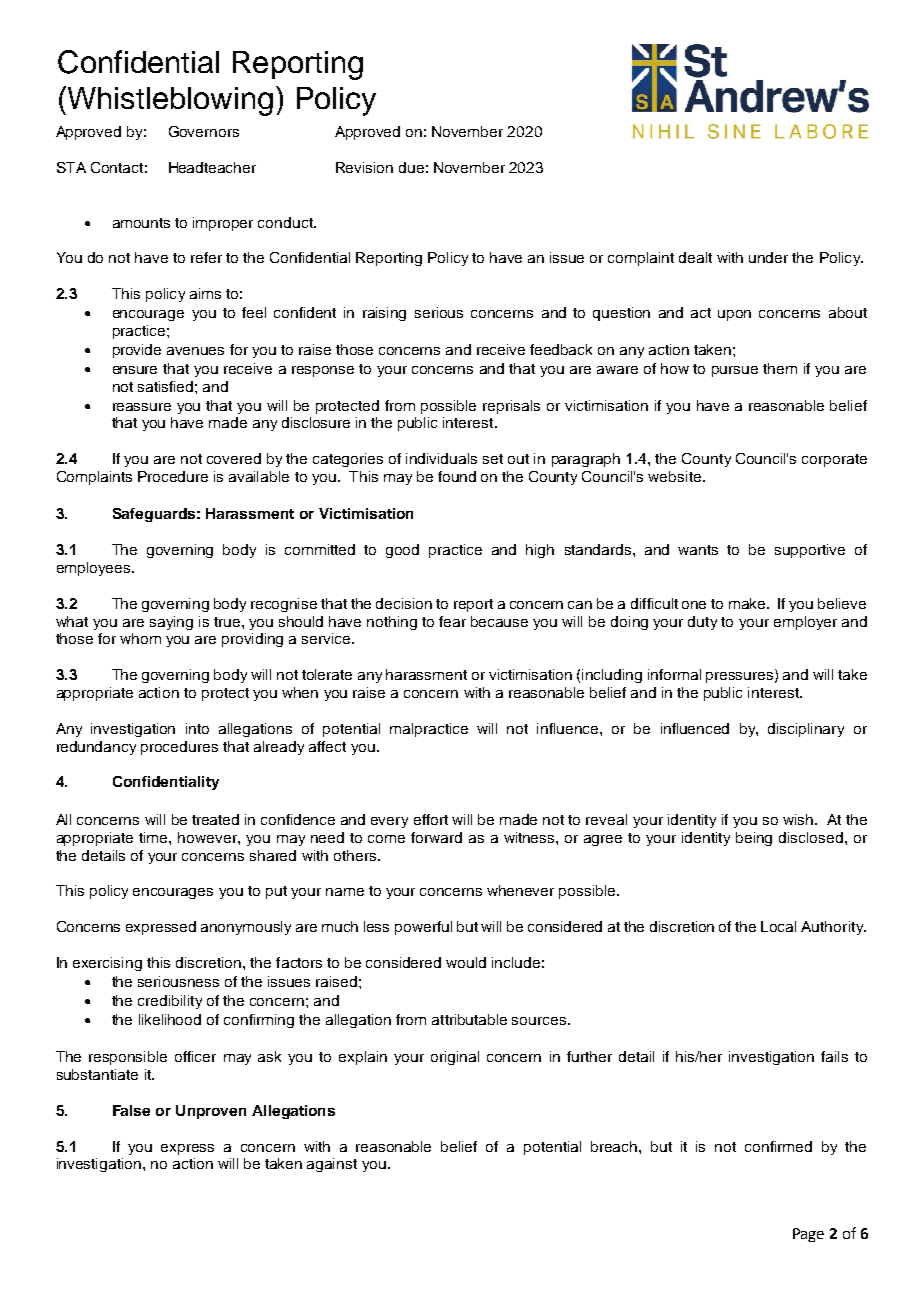  What do you see at coordinates (131, 1110) in the document?
I see `False` at bounding box center [131, 1110].
